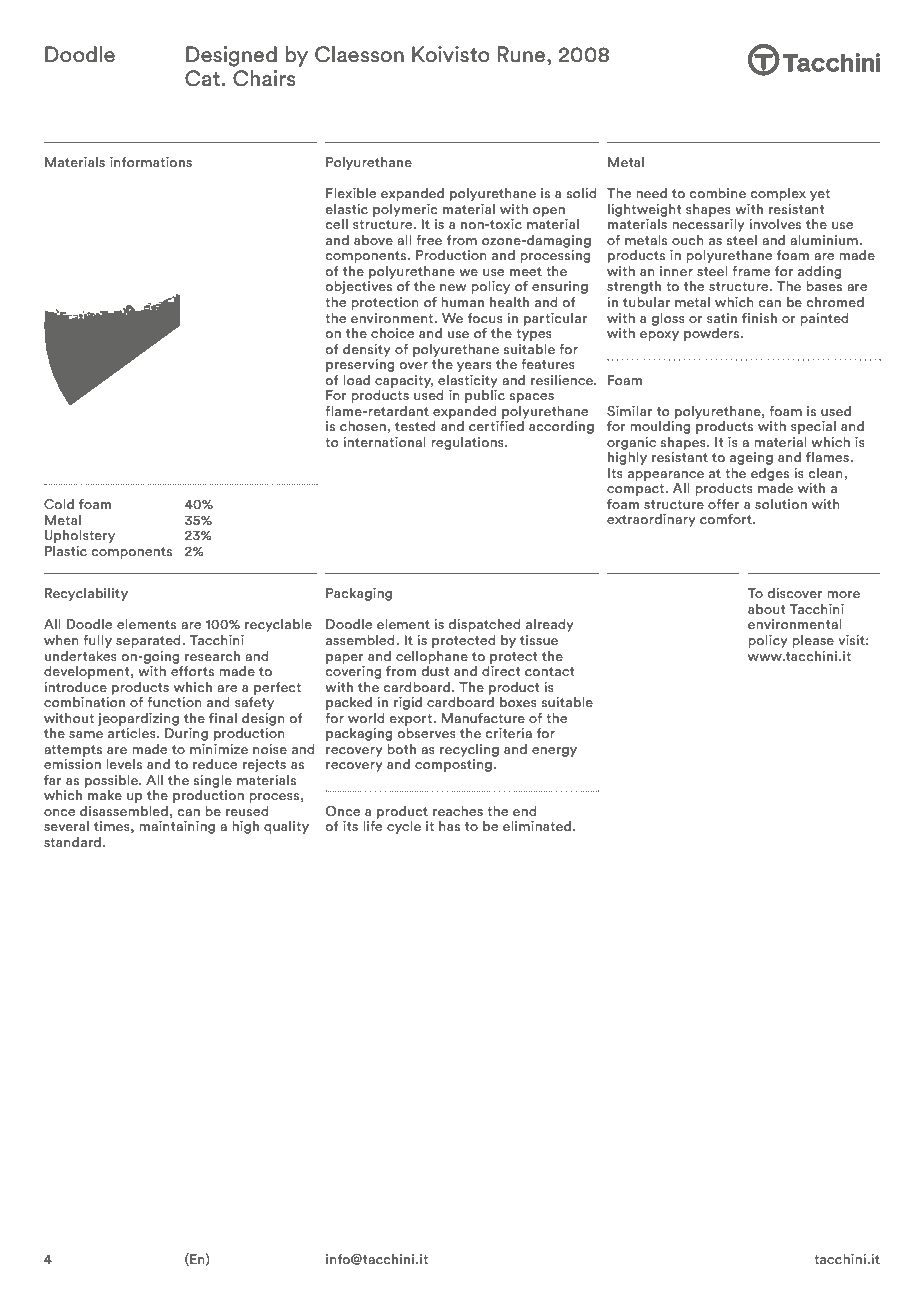 Image resolution: width=924 pixels, height=1308 pixels. Describe the element at coordinates (523, 54) in the page. I see `Rune` at that location.
